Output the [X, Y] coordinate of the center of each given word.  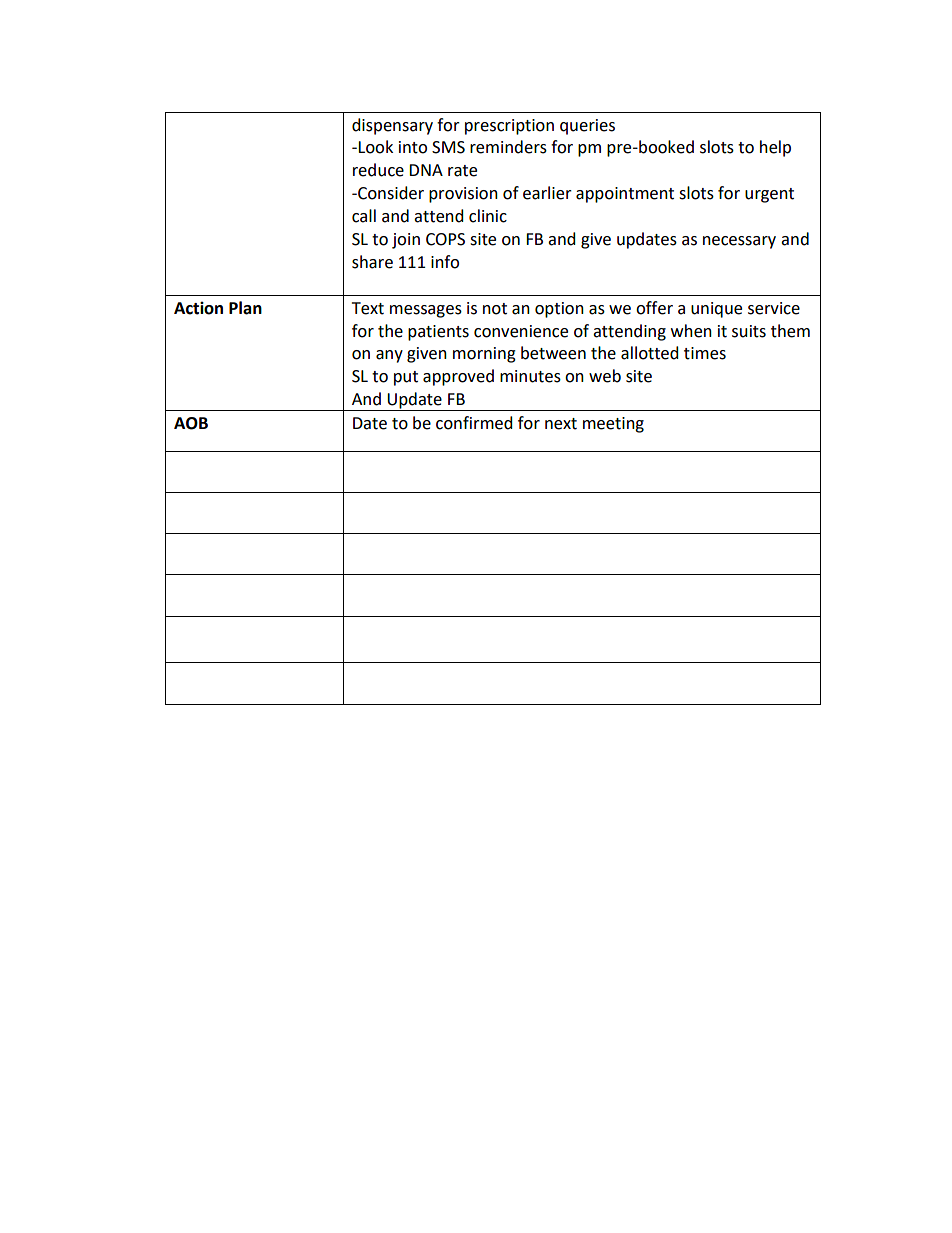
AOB [191, 423]
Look [375, 147]
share [372, 262]
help [775, 148]
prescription [509, 127]
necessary [739, 242]
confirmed [474, 423]
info [445, 262]
